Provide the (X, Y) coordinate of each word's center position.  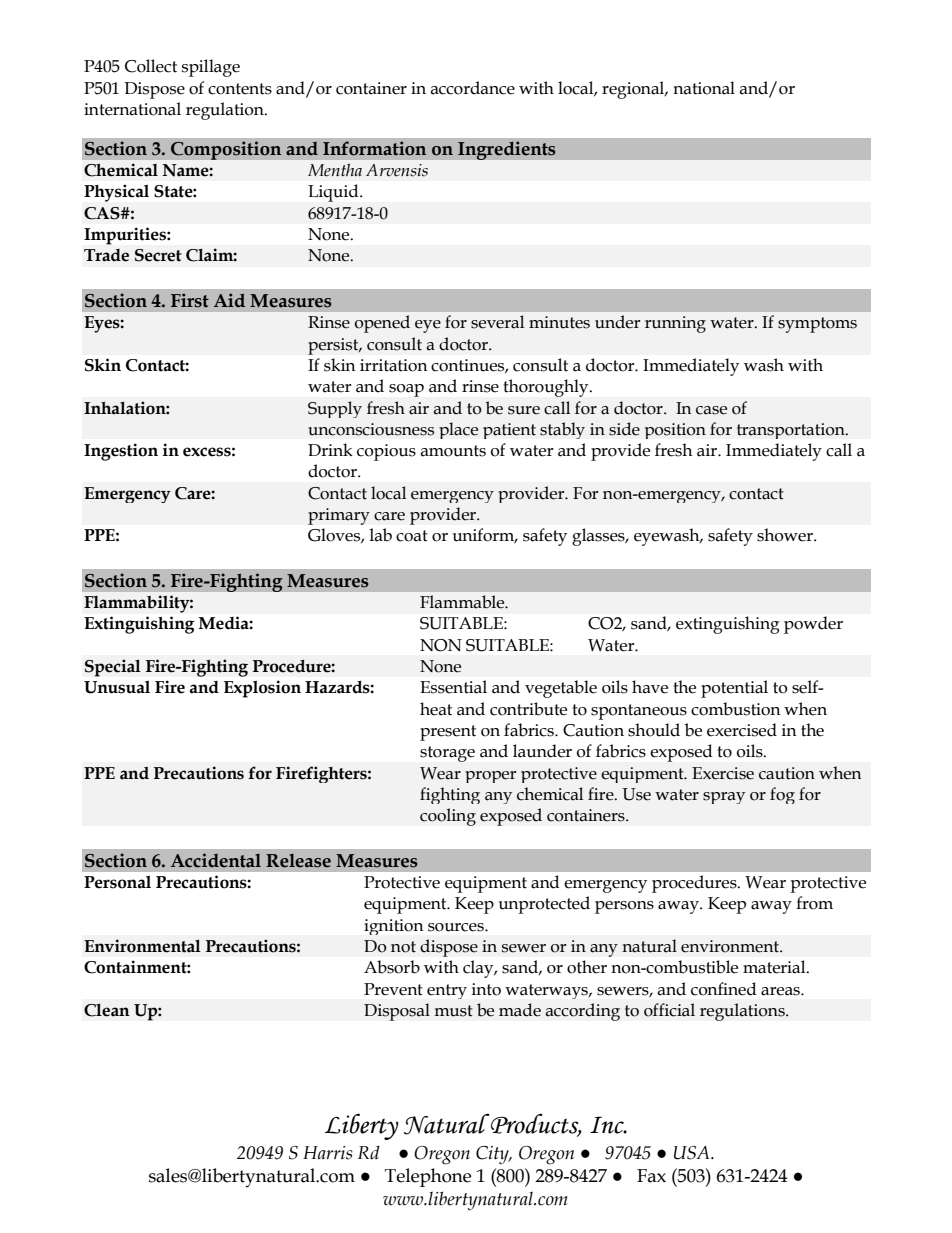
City (493, 1155)
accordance (472, 88)
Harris (327, 1153)
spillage (211, 68)
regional (634, 90)
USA (693, 1153)
